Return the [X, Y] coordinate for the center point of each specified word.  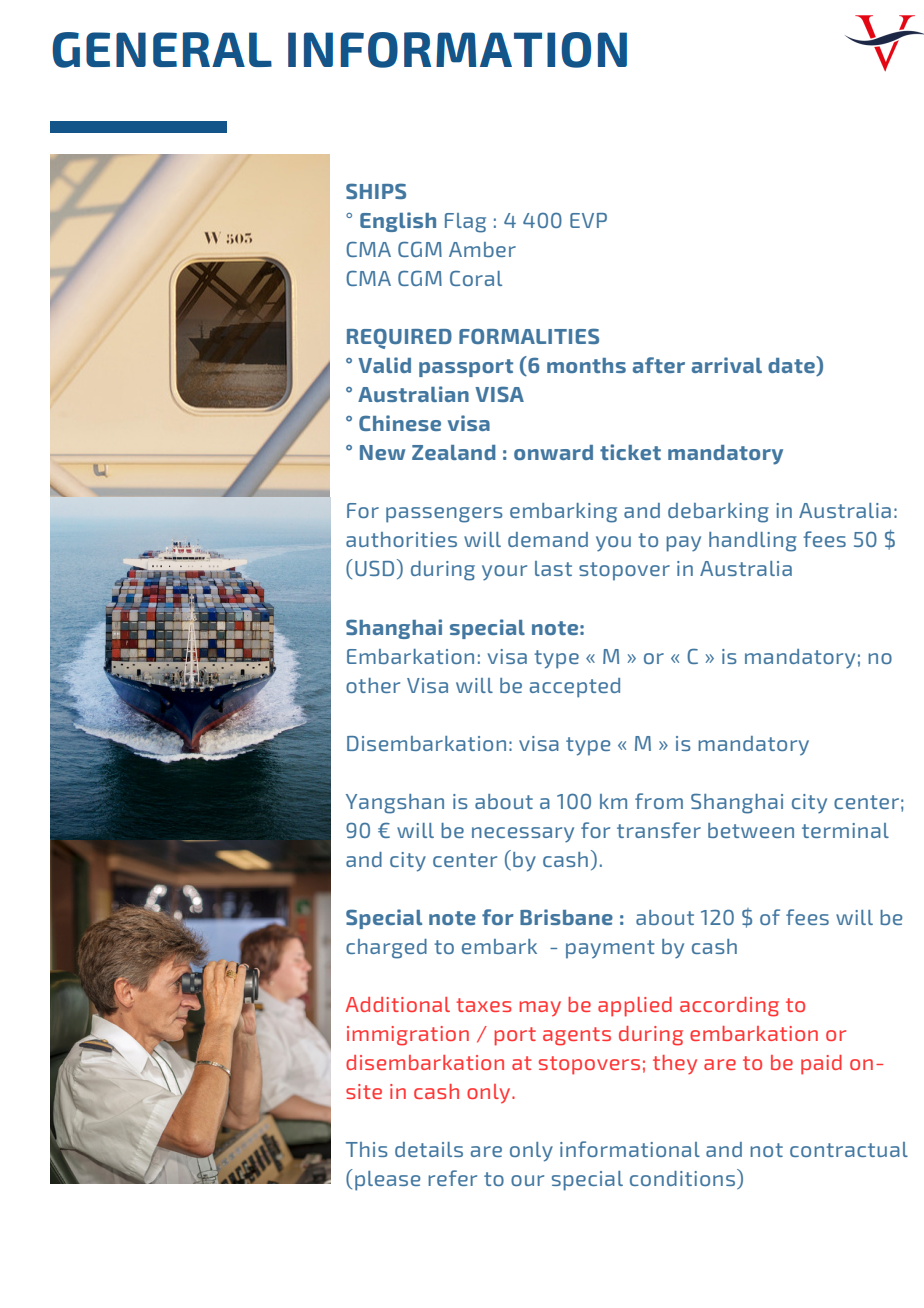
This [367, 1149]
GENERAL [162, 50]
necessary [523, 835]
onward [553, 452]
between [751, 830]
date [792, 366]
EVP [588, 220]
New [382, 452]
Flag [465, 223]
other [373, 685]
